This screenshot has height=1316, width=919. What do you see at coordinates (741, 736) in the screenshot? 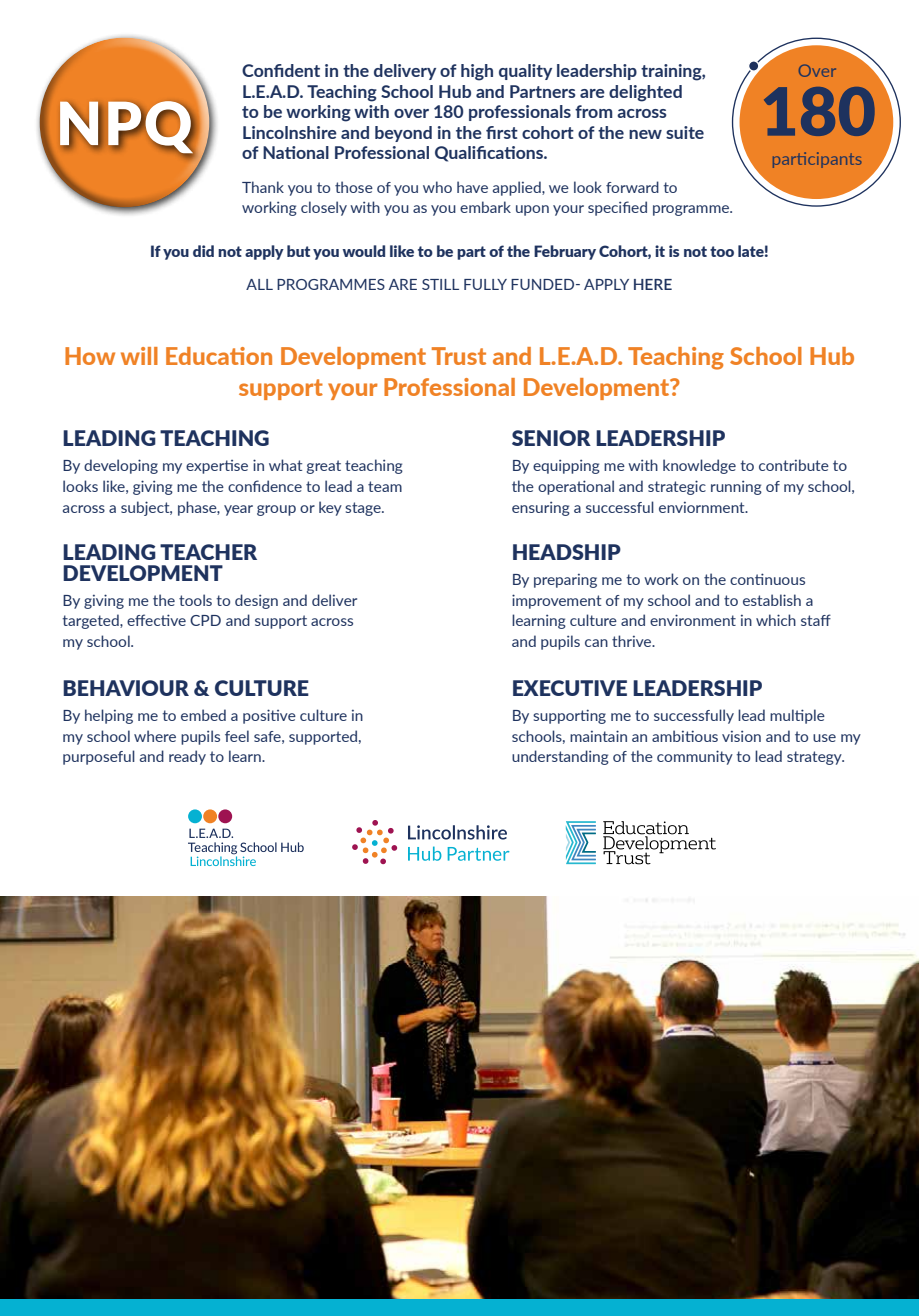
I see `vision` at bounding box center [741, 736].
